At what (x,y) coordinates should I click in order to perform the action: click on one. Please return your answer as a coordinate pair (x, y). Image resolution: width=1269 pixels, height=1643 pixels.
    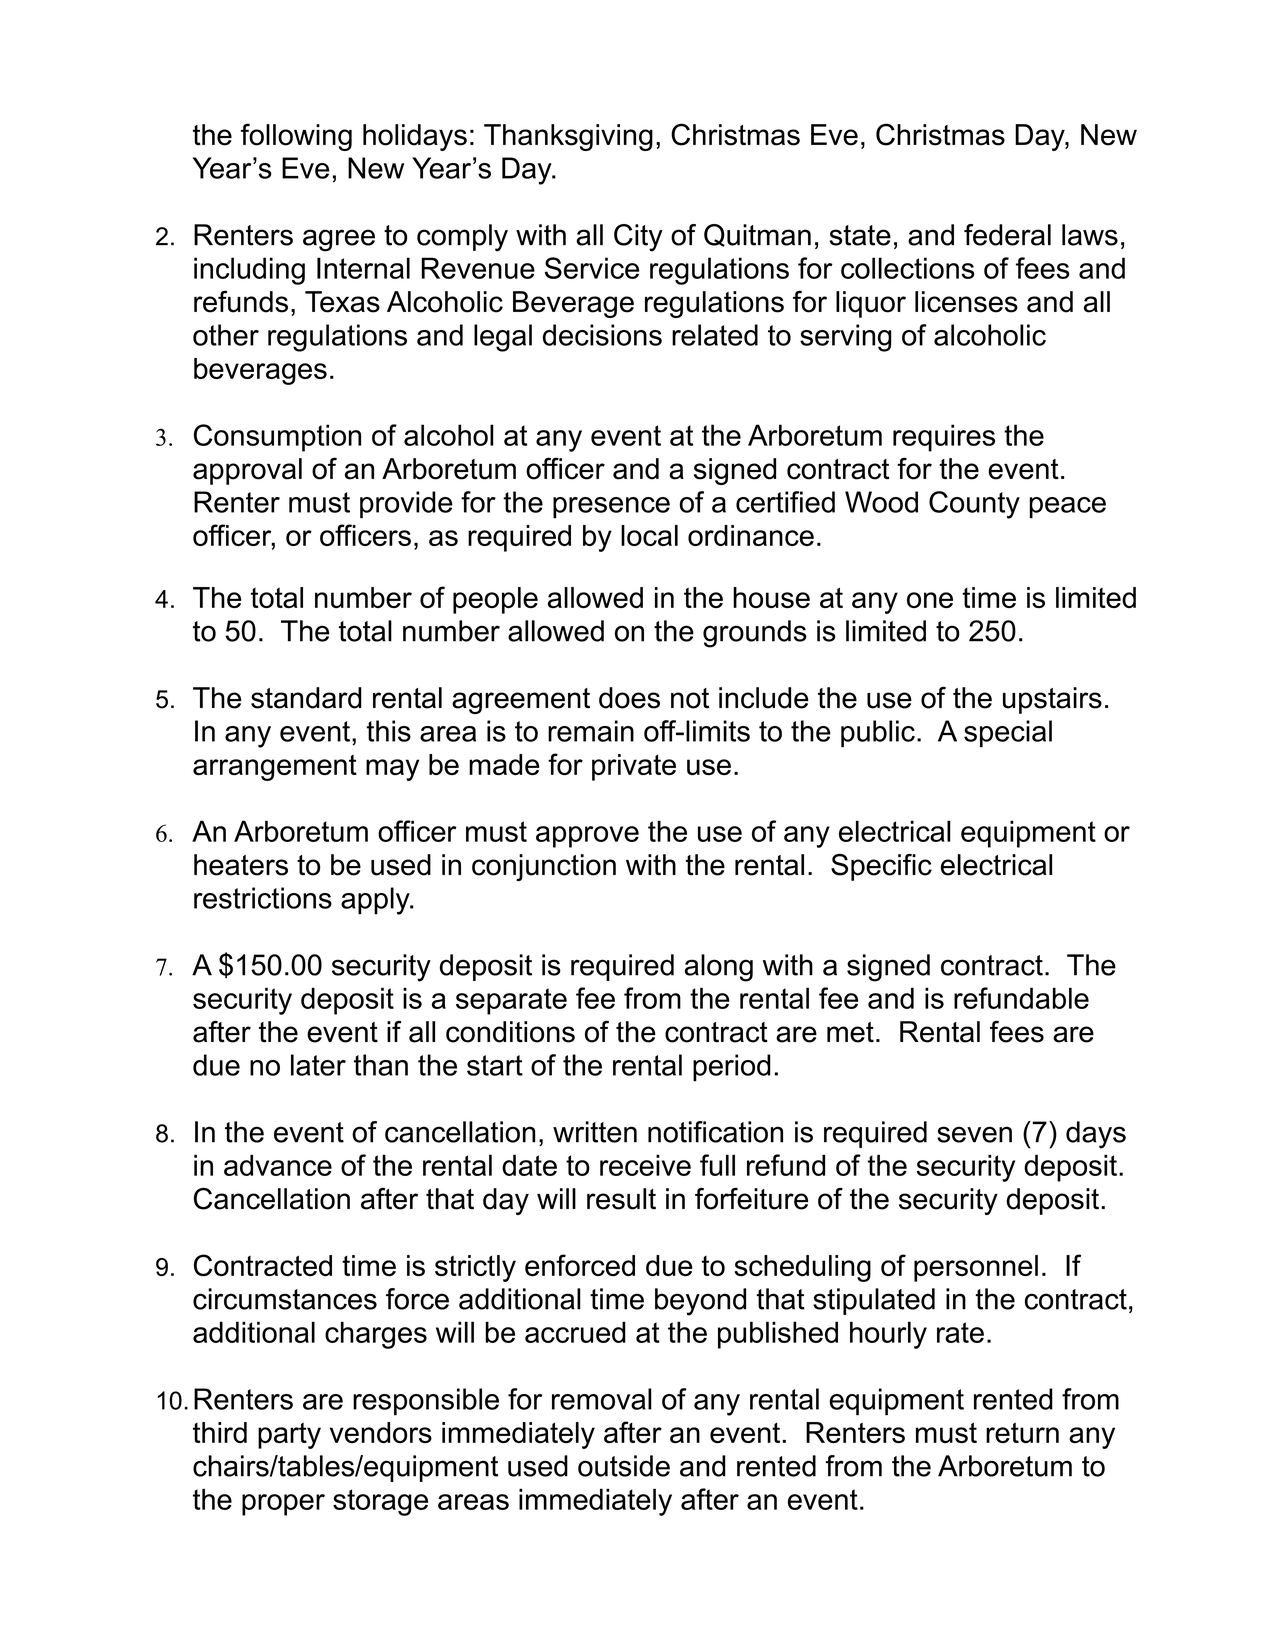
    Looking at the image, I should click on (930, 600).
